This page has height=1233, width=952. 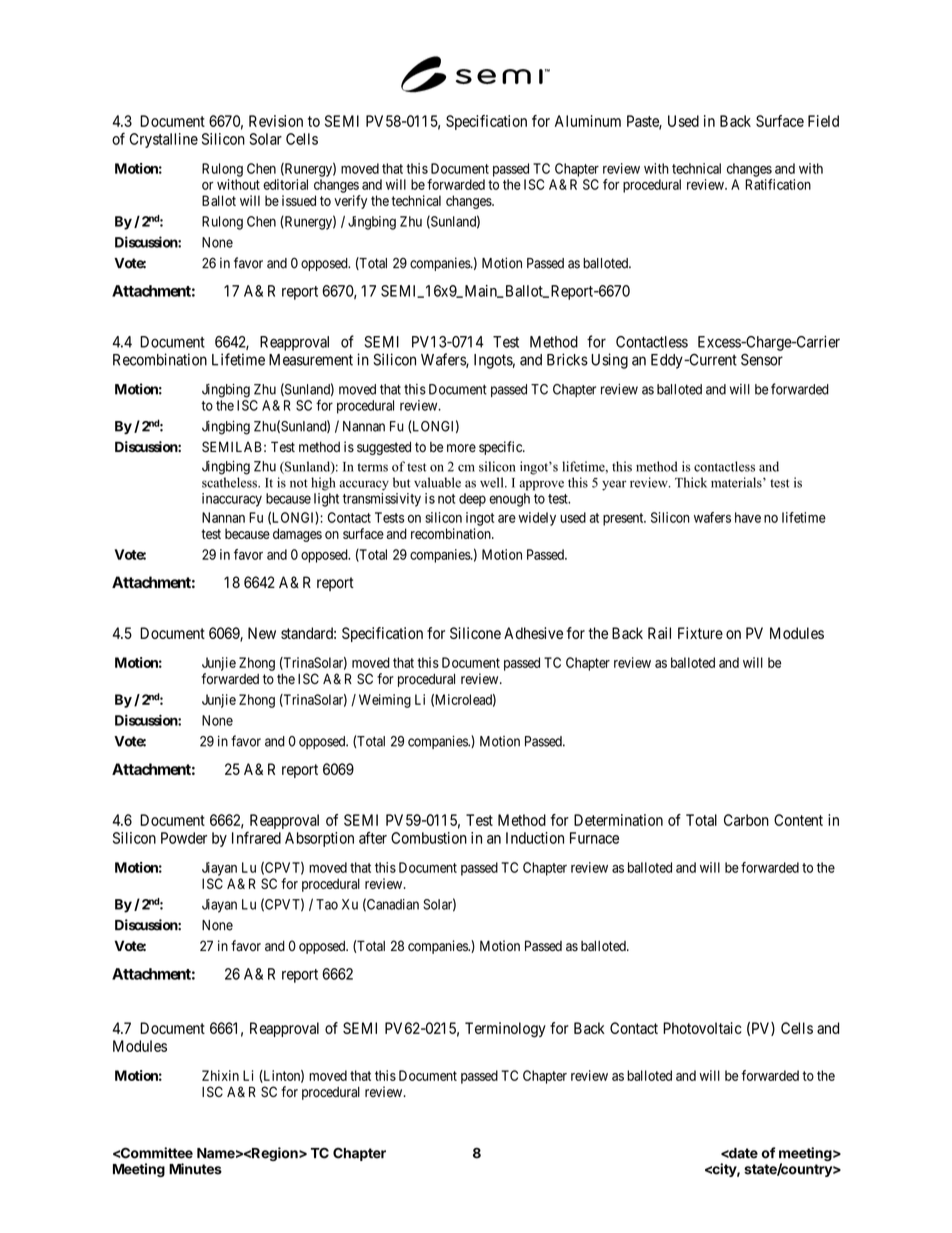 What do you see at coordinates (256, 838) in the page?
I see `Infrared` at bounding box center [256, 838].
